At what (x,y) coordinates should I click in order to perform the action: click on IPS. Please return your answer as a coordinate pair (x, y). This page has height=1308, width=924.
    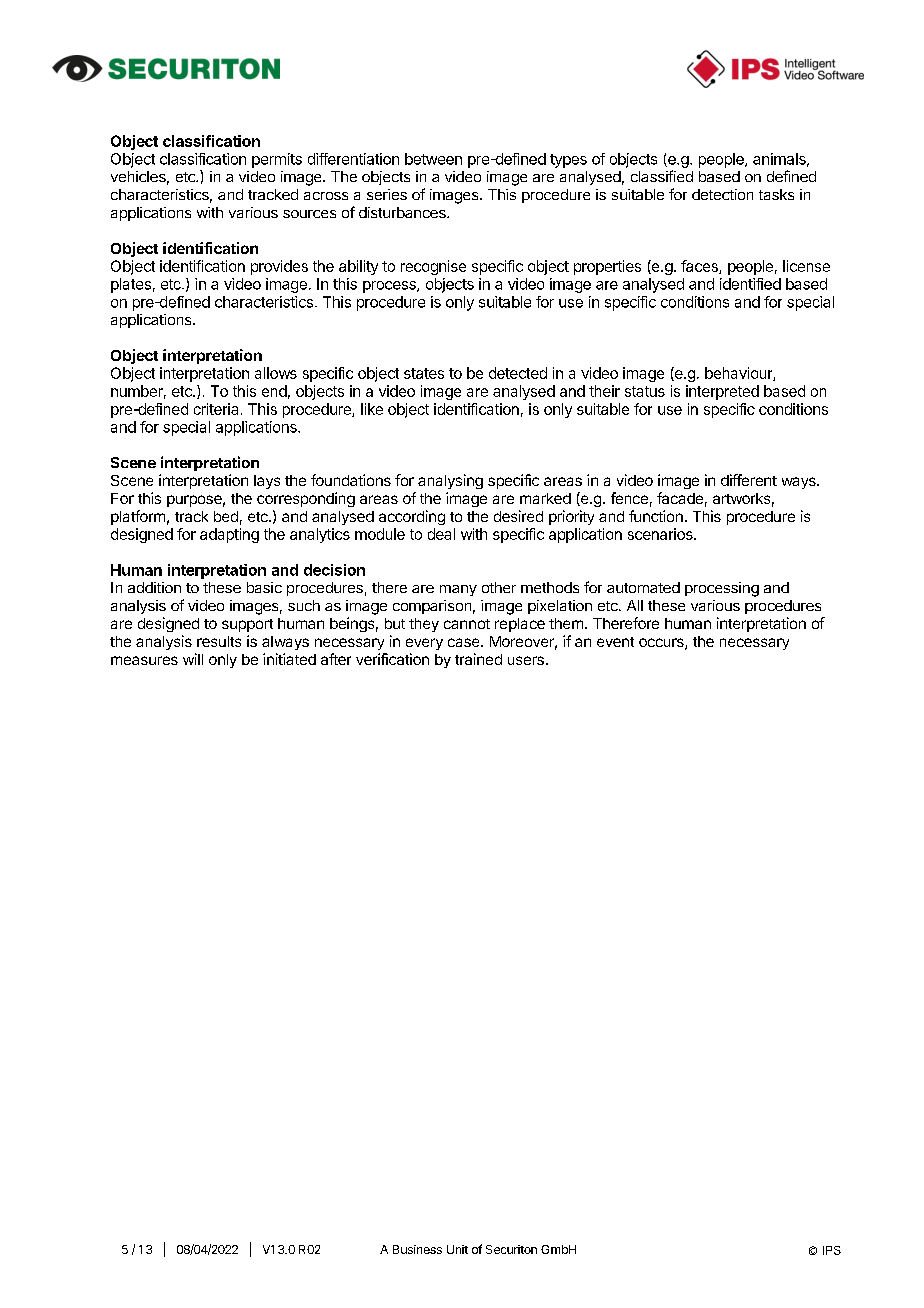
    Looking at the image, I should click on (832, 1250).
